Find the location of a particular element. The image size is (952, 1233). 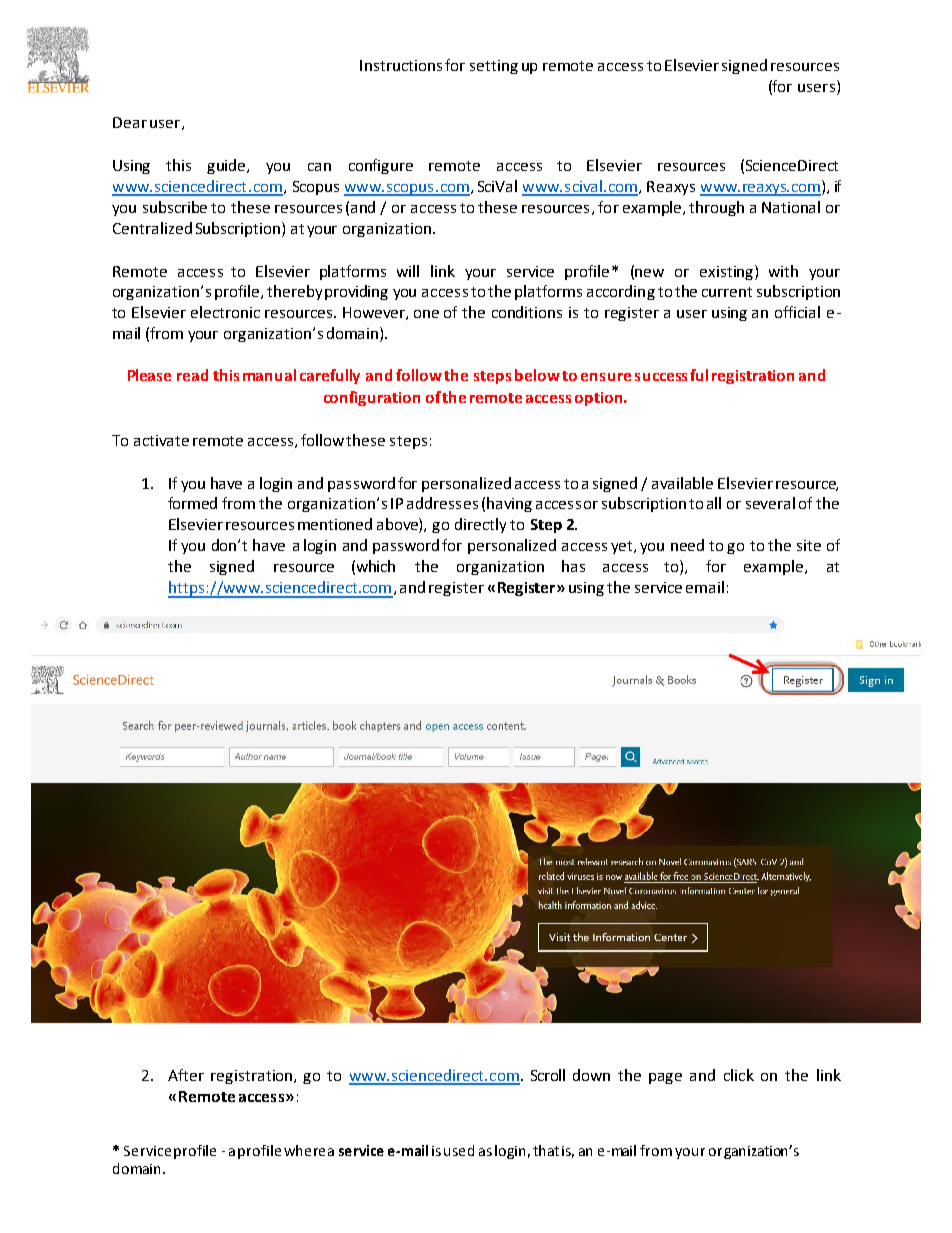

conditions is located at coordinates (527, 312).
